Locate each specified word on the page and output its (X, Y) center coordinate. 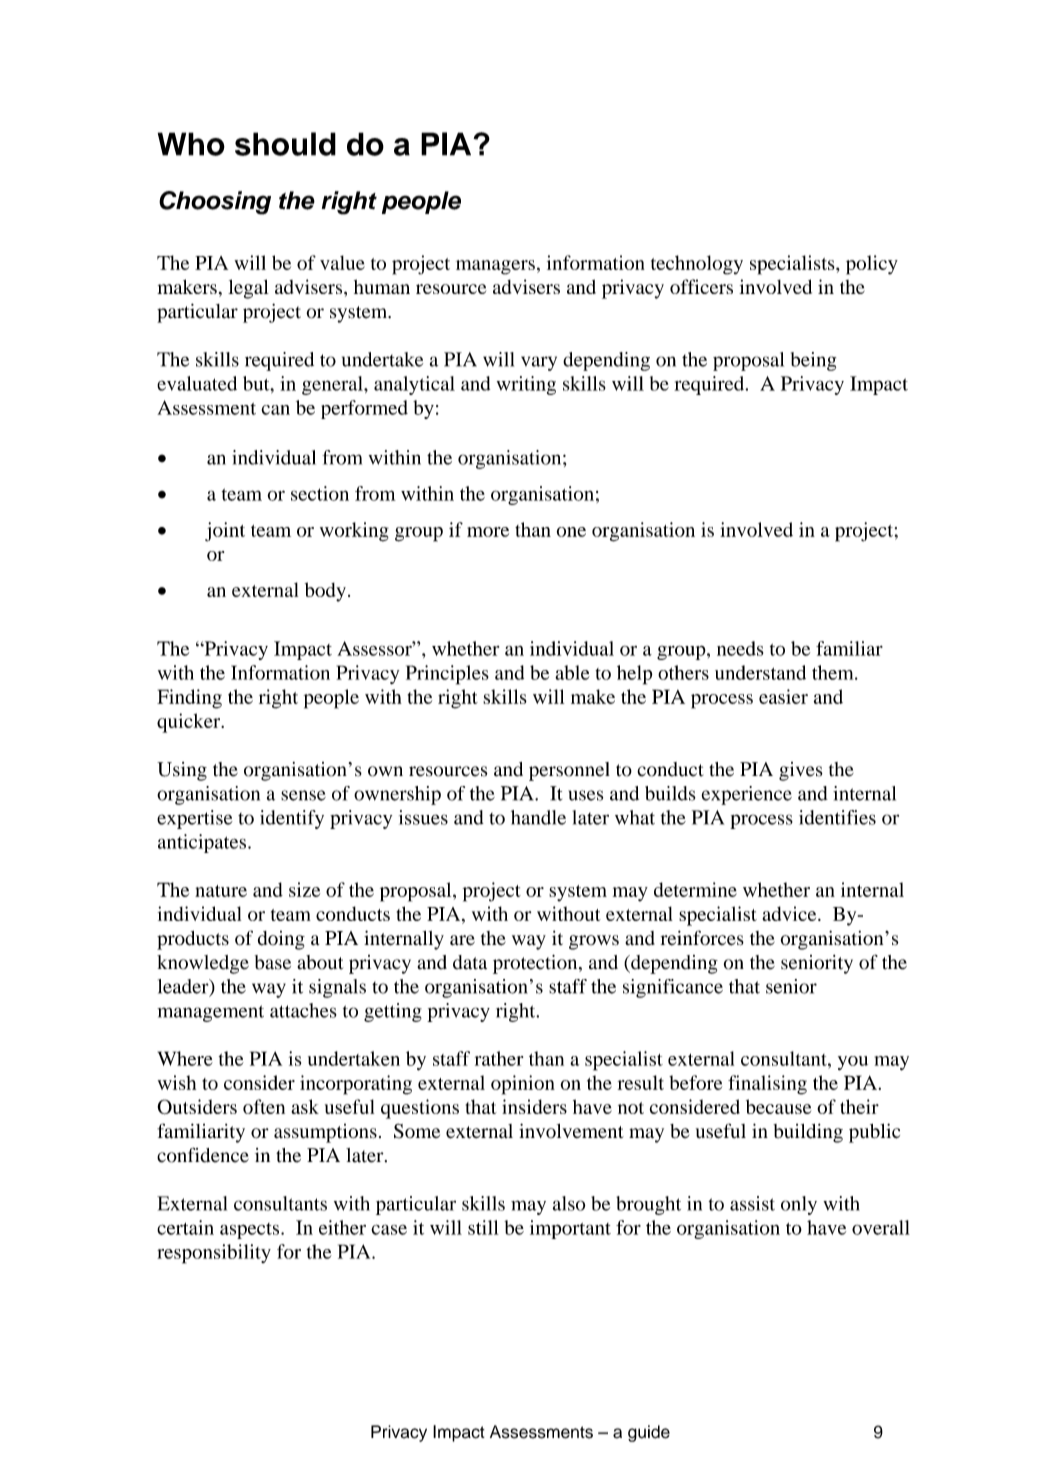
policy (872, 265)
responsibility (214, 1254)
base (273, 962)
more (488, 532)
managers (495, 267)
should (285, 144)
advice (790, 913)
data (470, 962)
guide (649, 1433)
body (325, 592)
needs (740, 648)
